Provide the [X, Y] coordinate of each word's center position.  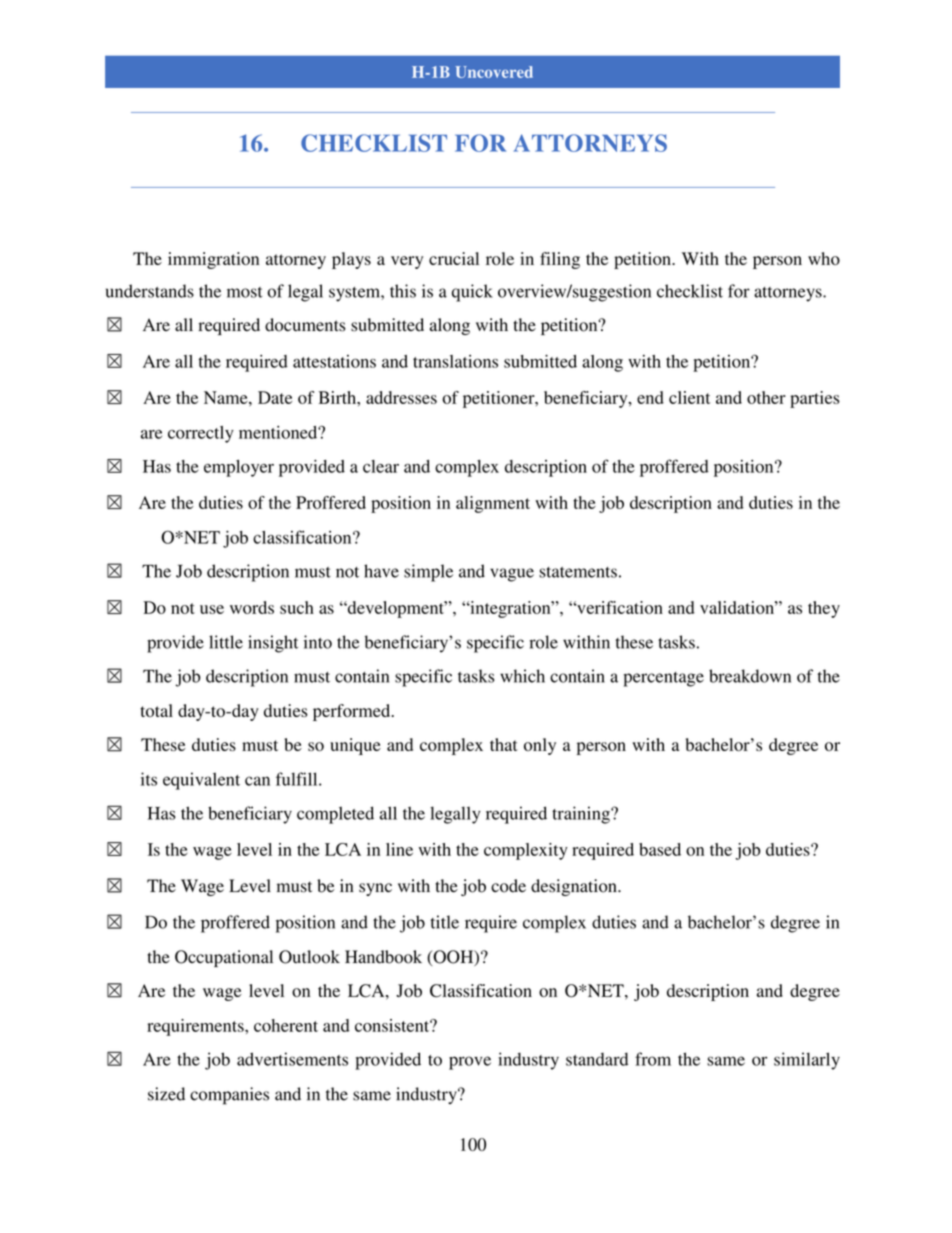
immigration [213, 260]
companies [229, 1096]
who [824, 258]
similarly [807, 1061]
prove [470, 1063]
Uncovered [494, 72]
